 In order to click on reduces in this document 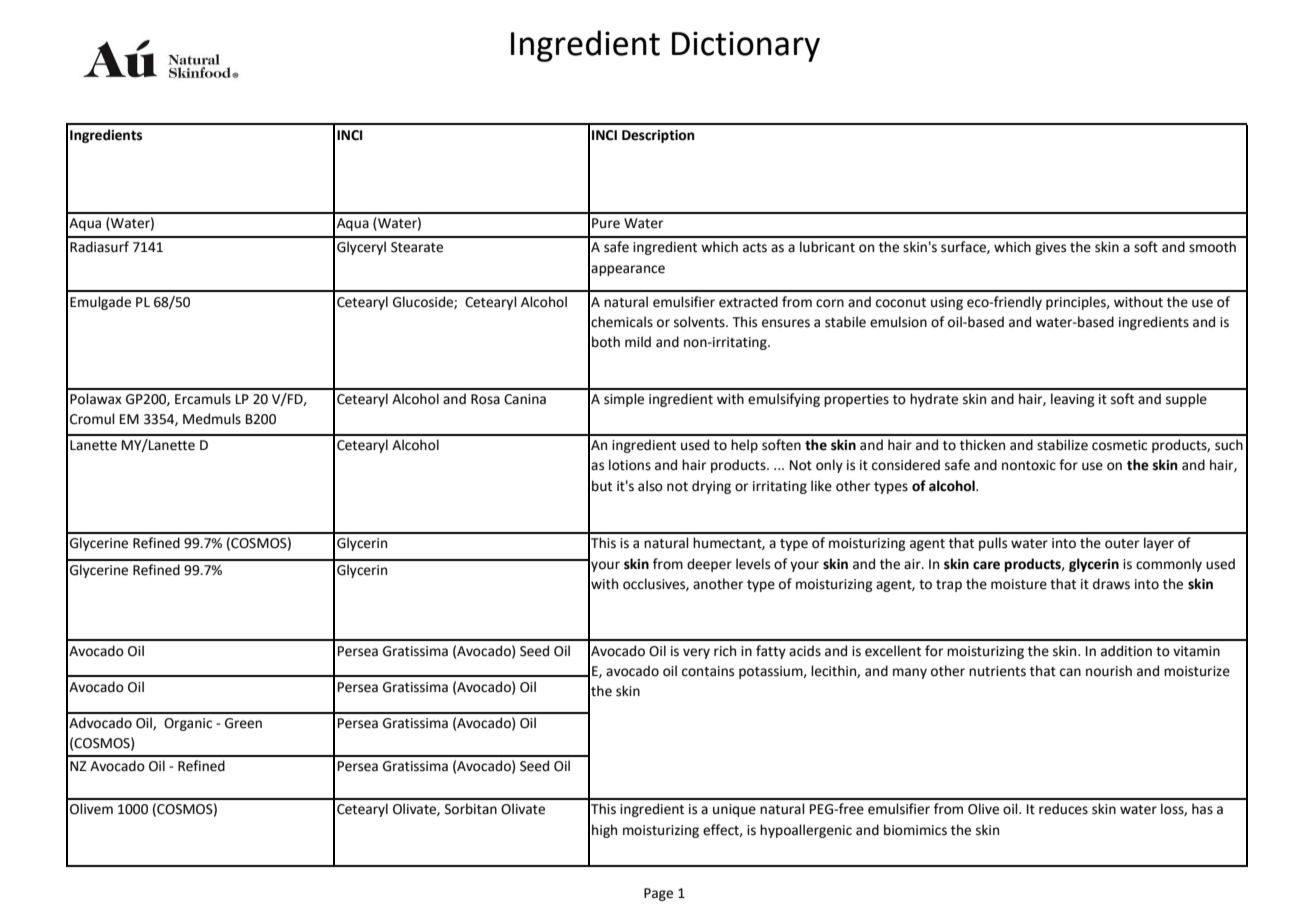, I will do `click(1063, 809)`.
